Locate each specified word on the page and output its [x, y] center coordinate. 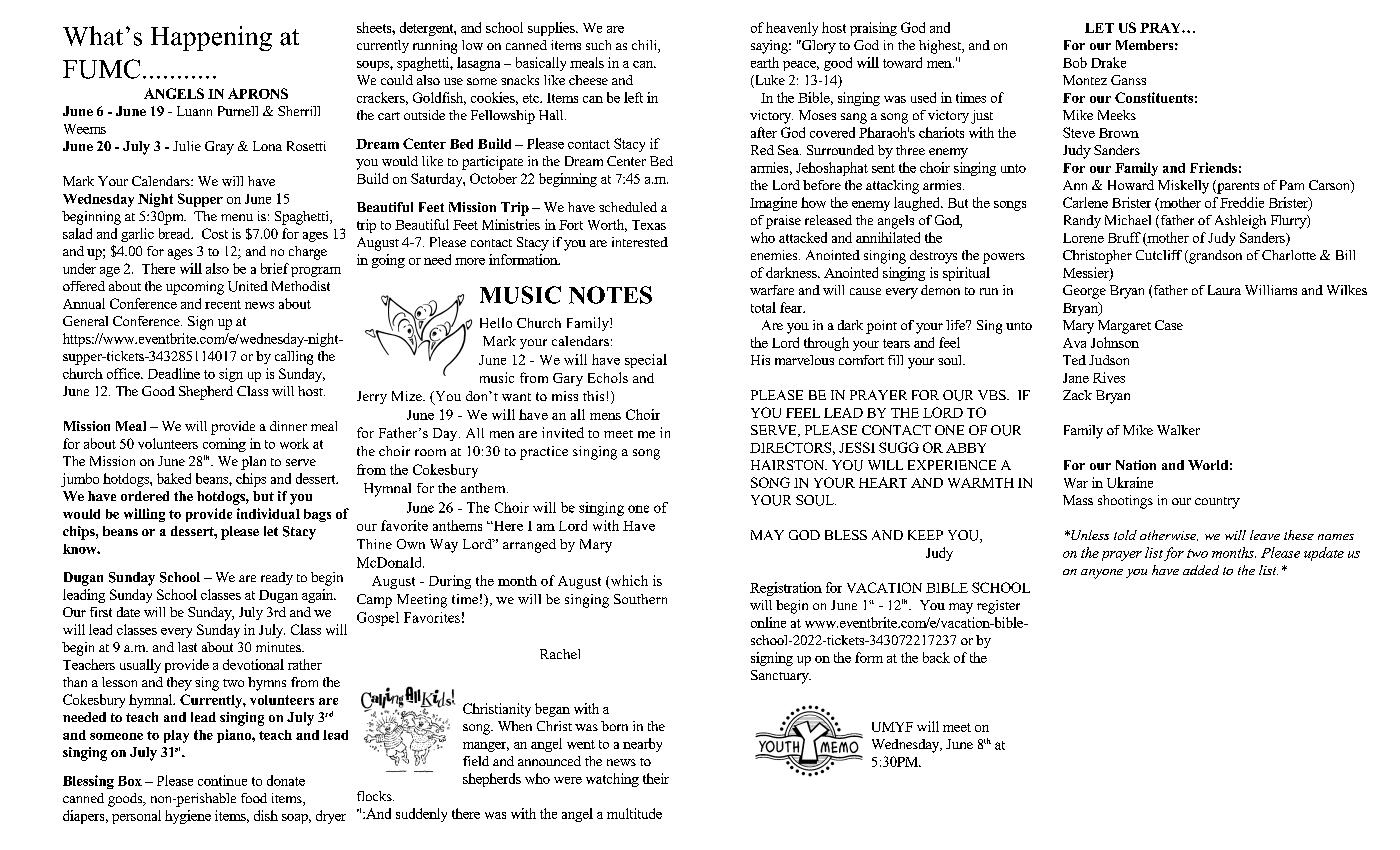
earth [765, 62]
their [656, 778]
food [254, 798]
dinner [288, 426]
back [936, 657]
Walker [1178, 430]
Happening [211, 38]
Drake [1108, 62]
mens [605, 416]
